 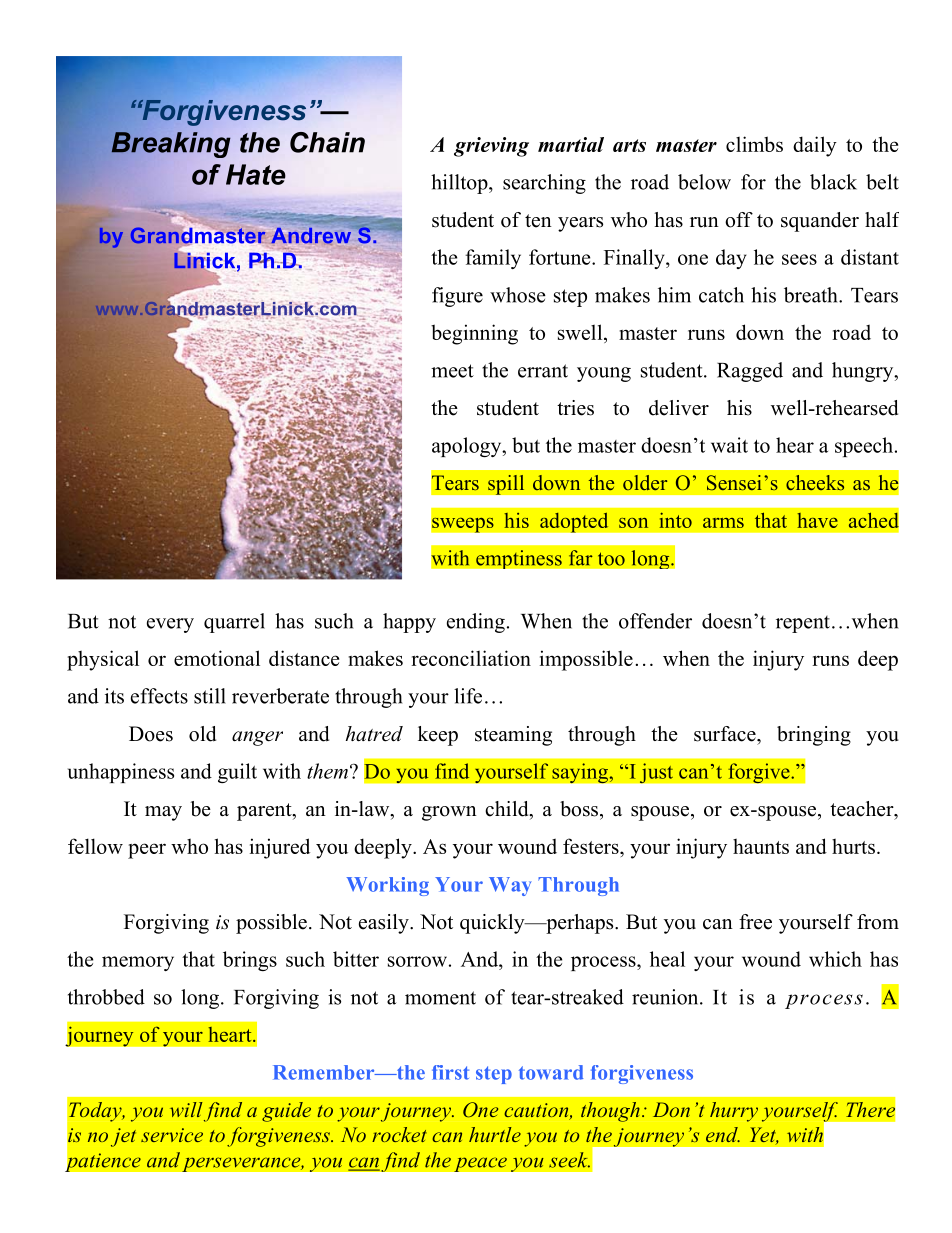 What do you see at coordinates (543, 371) in the screenshot?
I see `errant` at bounding box center [543, 371].
